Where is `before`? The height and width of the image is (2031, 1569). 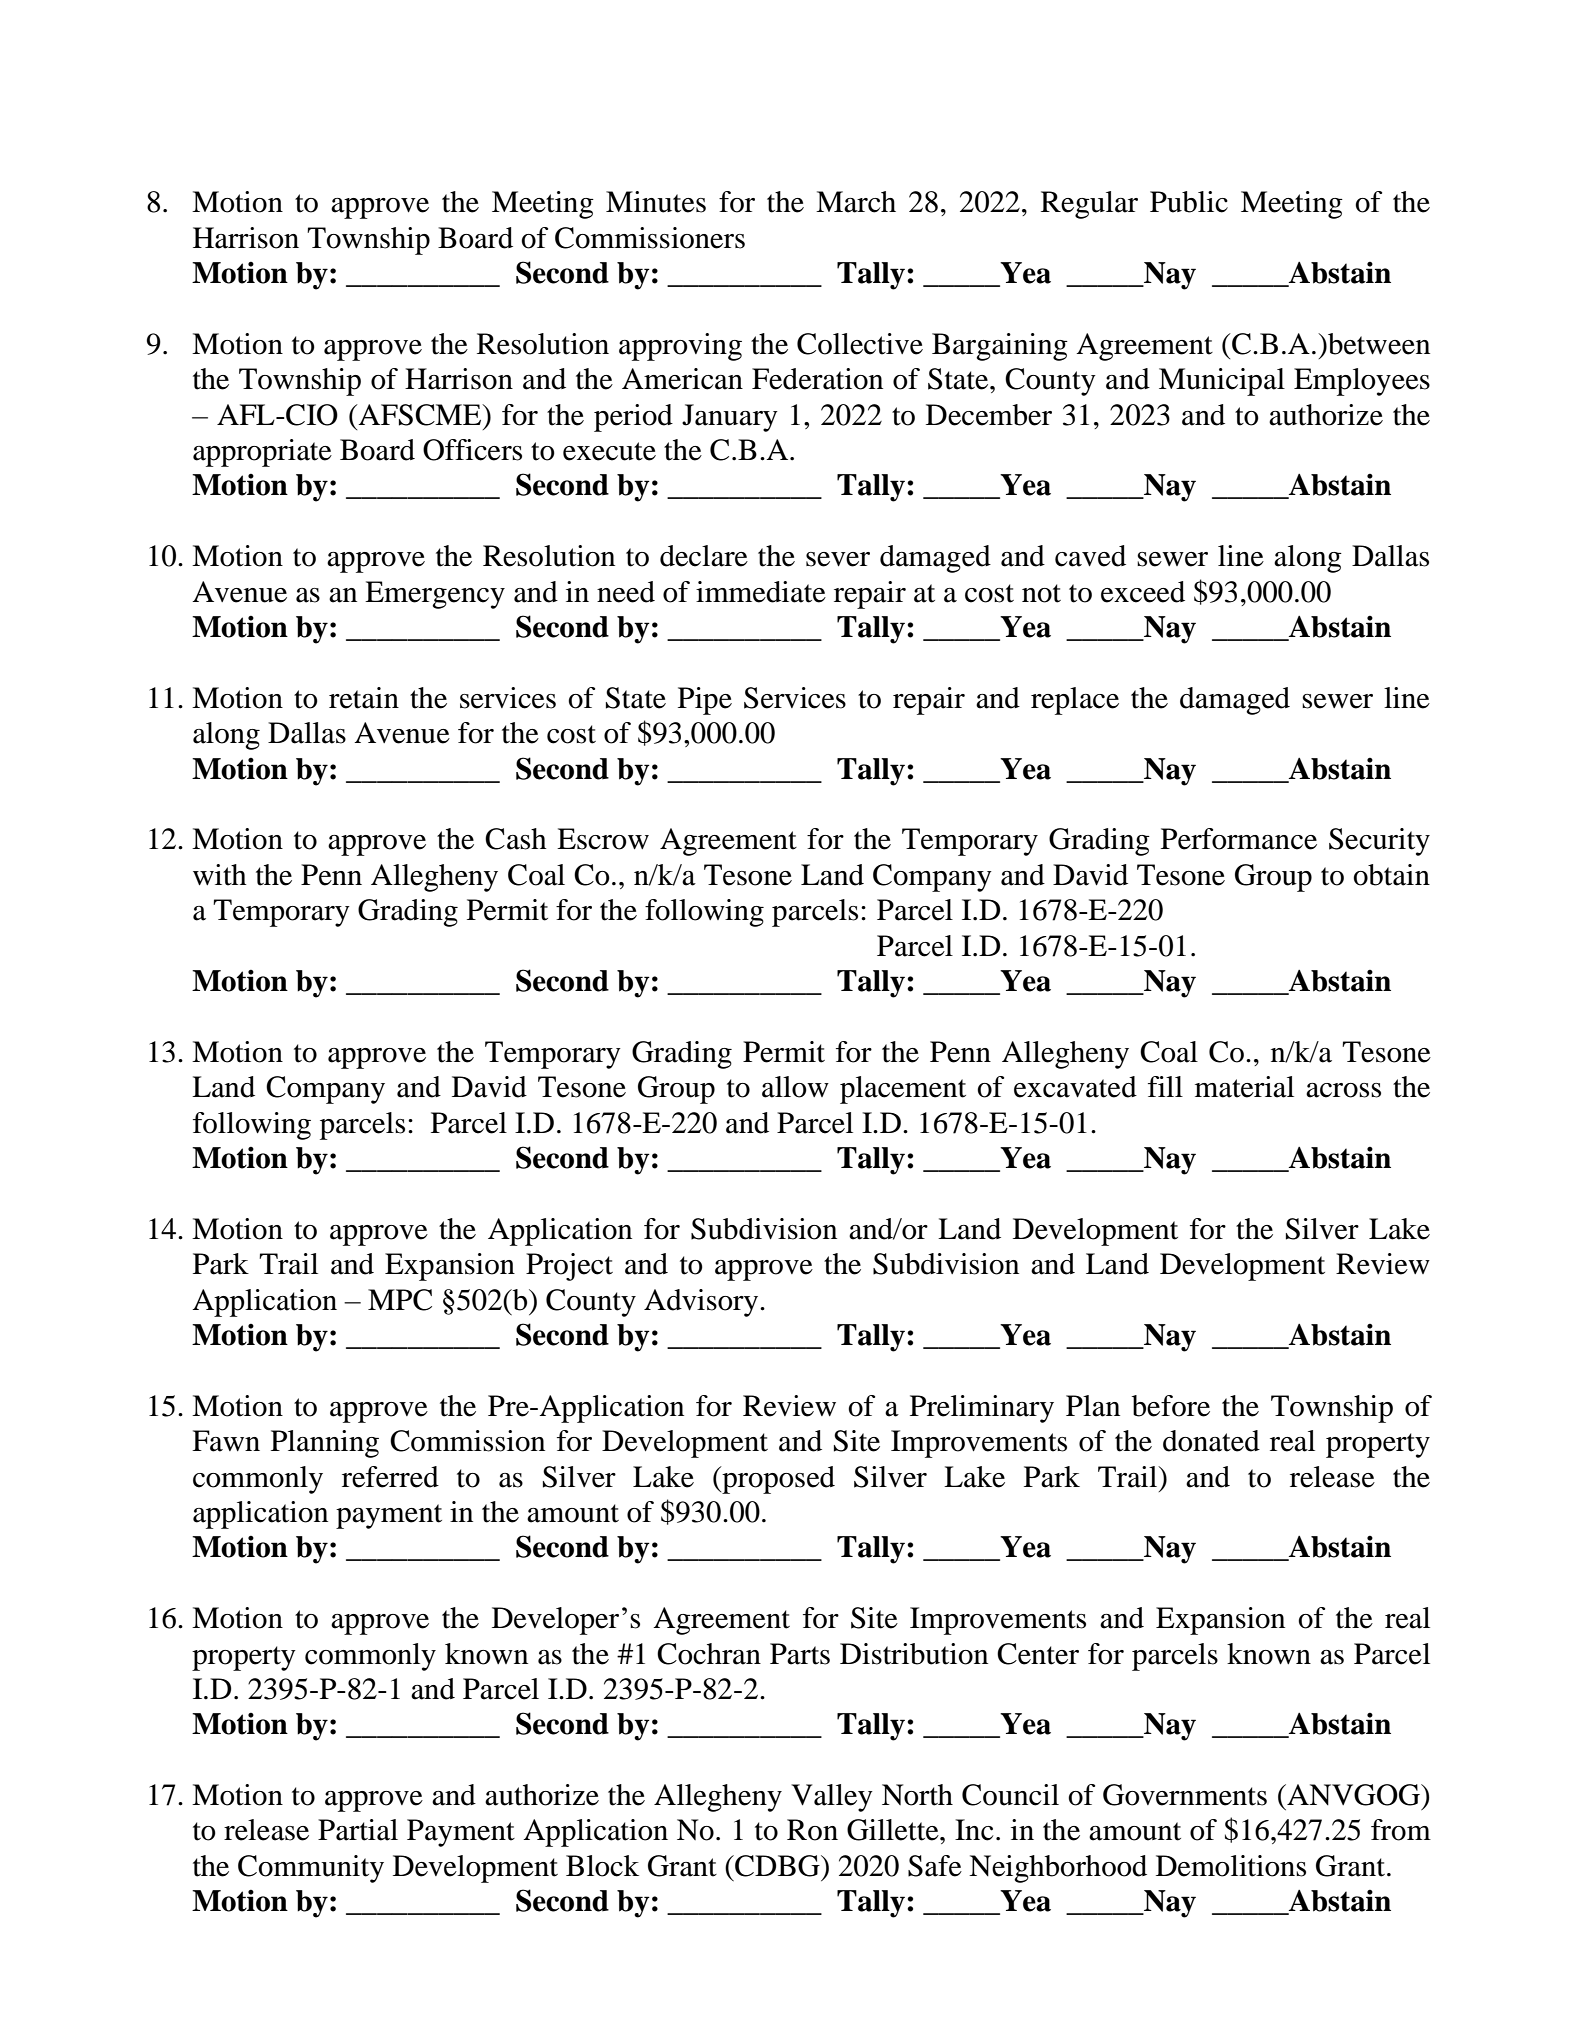
before is located at coordinates (1171, 1406).
